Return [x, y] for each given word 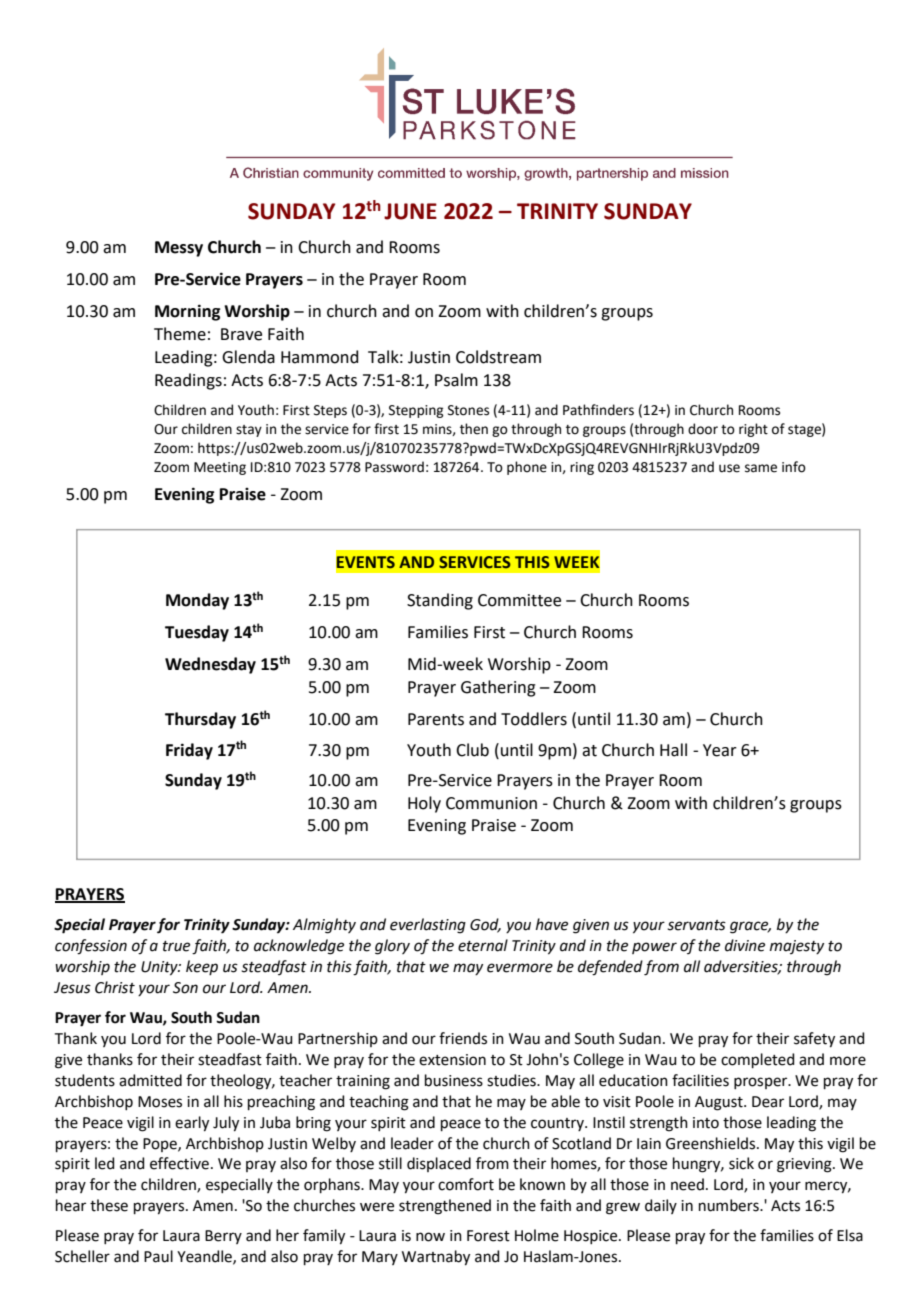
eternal [483, 945]
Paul [158, 1256]
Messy [179, 249]
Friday [189, 751]
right [753, 430]
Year [720, 750]
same [761, 468]
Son [185, 988]
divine [745, 945]
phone [527, 468]
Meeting [220, 468]
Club [472, 750]
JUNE [410, 211]
